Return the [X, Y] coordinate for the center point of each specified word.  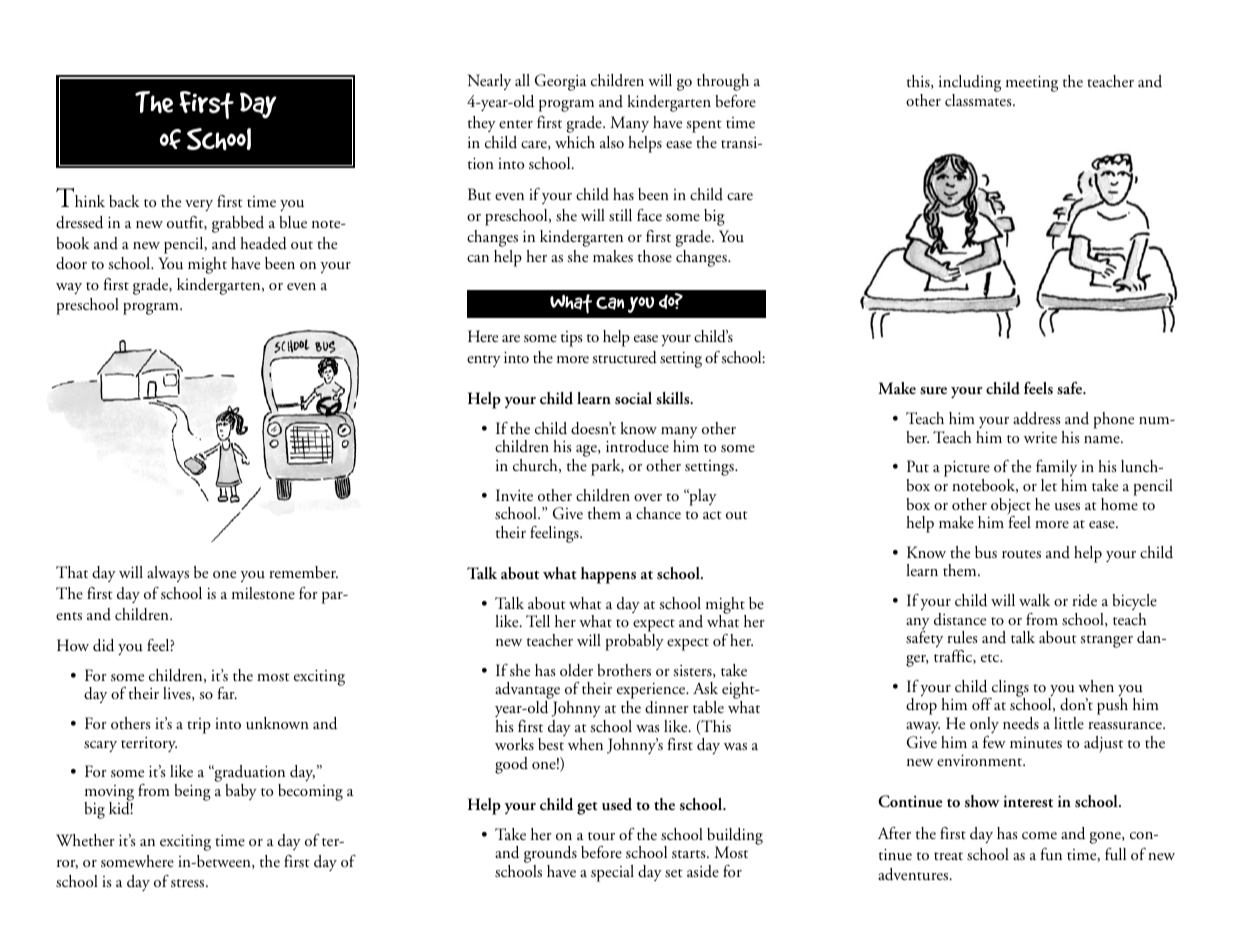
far [227, 693]
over [648, 497]
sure [933, 391]
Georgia [561, 82]
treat [948, 856]
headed [263, 243]
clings [1009, 689]
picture [967, 470]
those [655, 256]
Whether [85, 840]
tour [601, 836]
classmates [979, 100]
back [124, 201]
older [576, 670]
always [168, 574]
